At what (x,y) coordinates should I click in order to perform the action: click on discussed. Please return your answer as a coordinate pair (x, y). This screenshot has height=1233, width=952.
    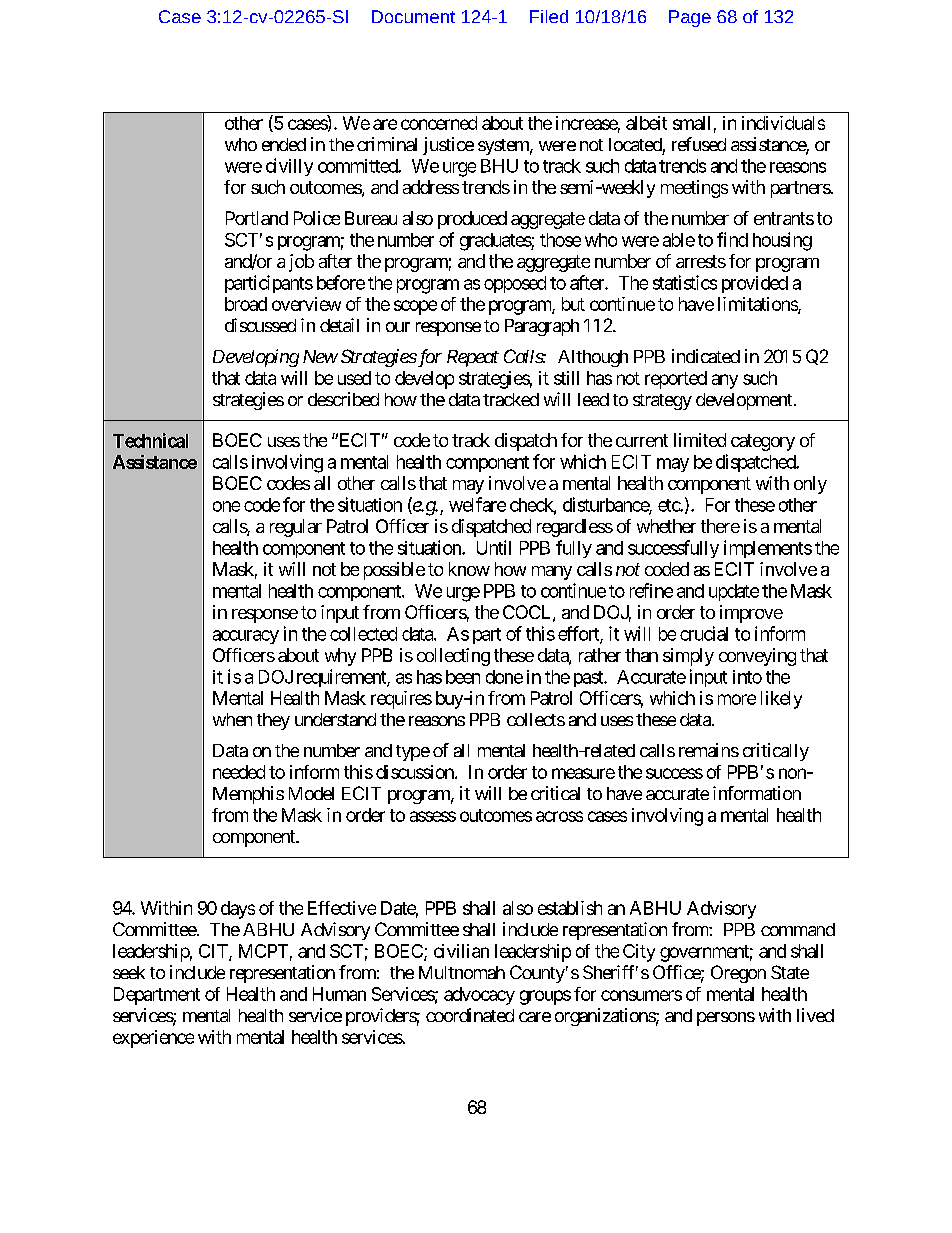
    Looking at the image, I should click on (260, 325).
